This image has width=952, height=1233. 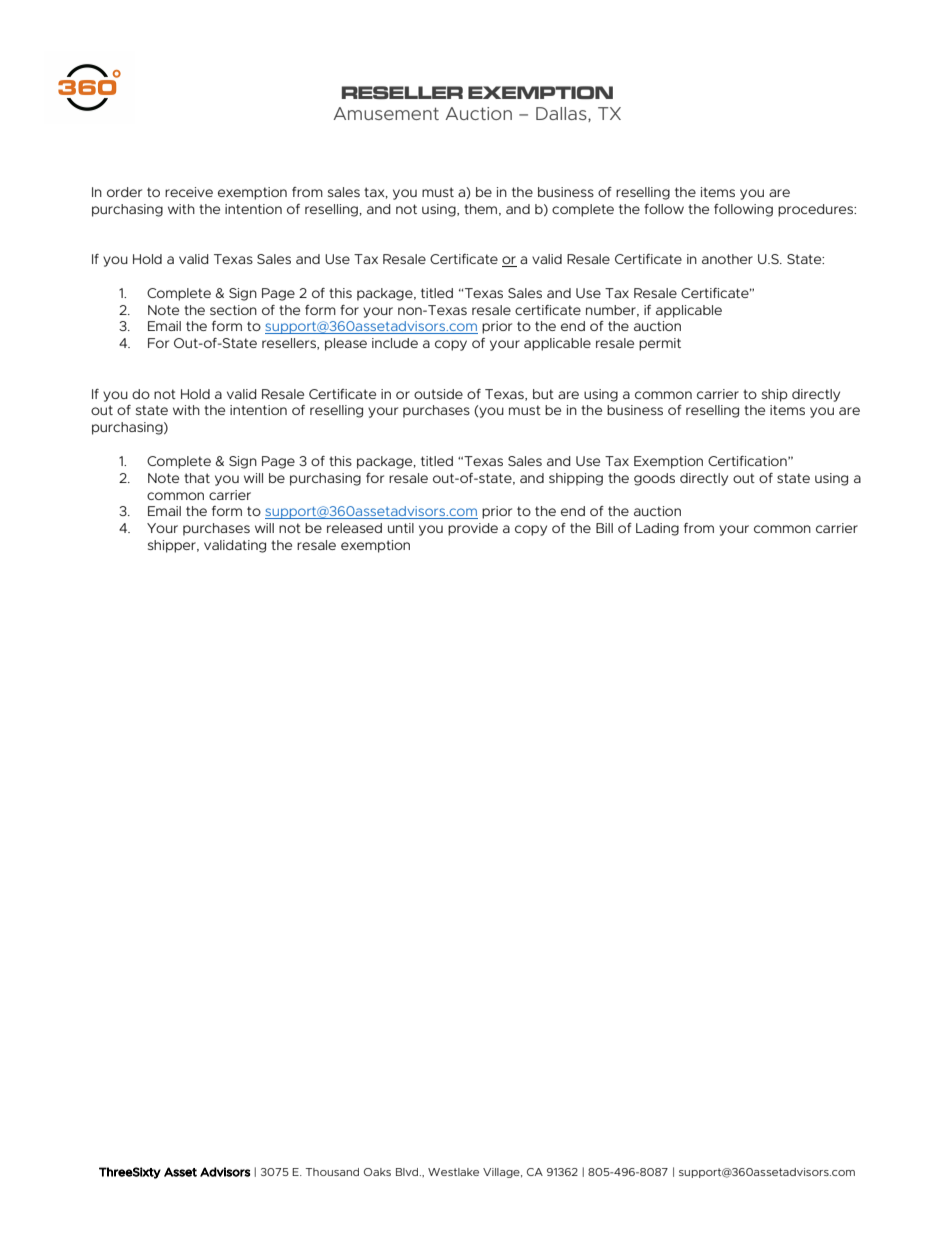 What do you see at coordinates (502, 1173) in the image?
I see `Village` at bounding box center [502, 1173].
